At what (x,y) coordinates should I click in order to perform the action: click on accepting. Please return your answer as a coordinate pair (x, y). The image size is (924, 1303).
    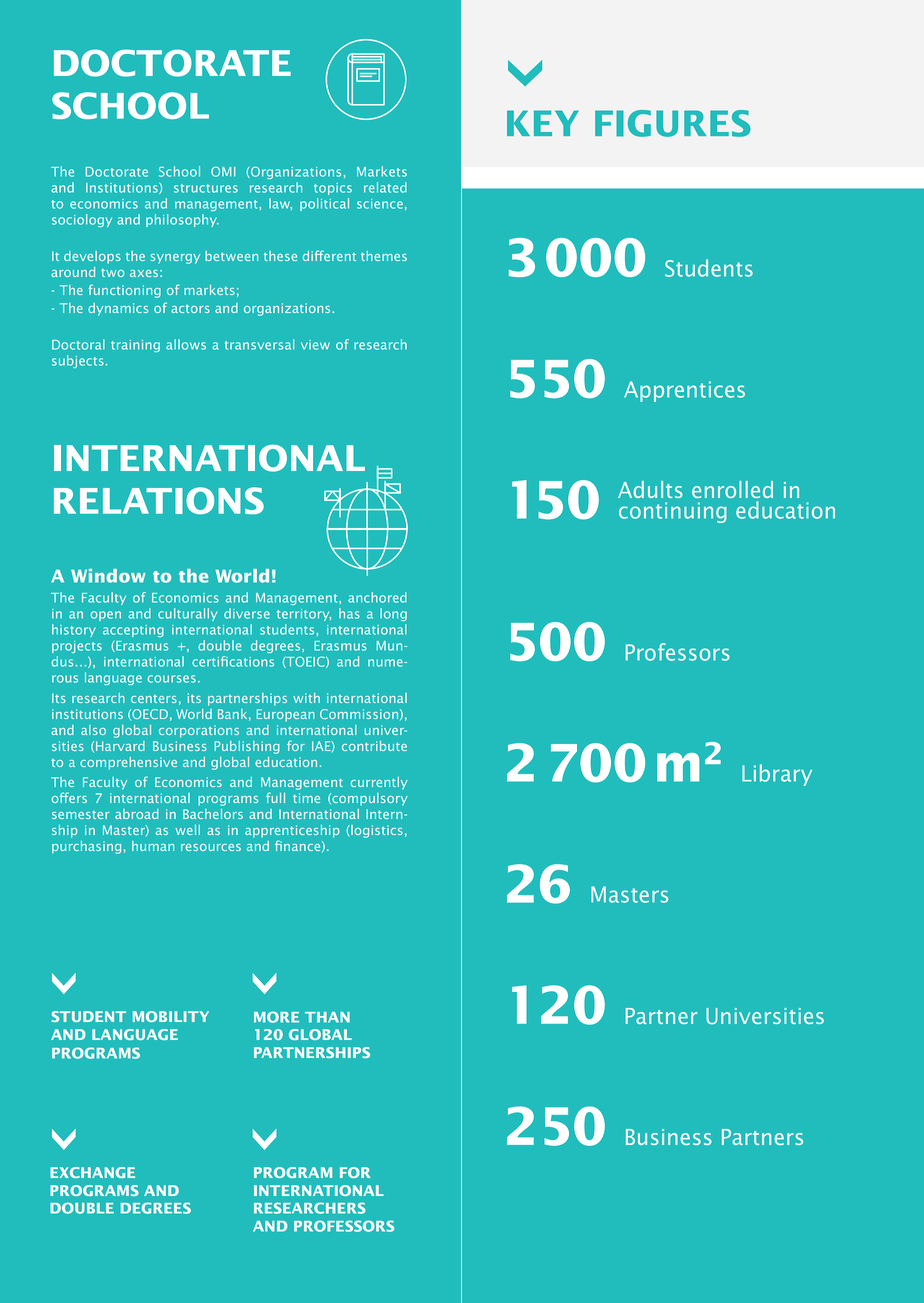
    Looking at the image, I should click on (133, 631).
